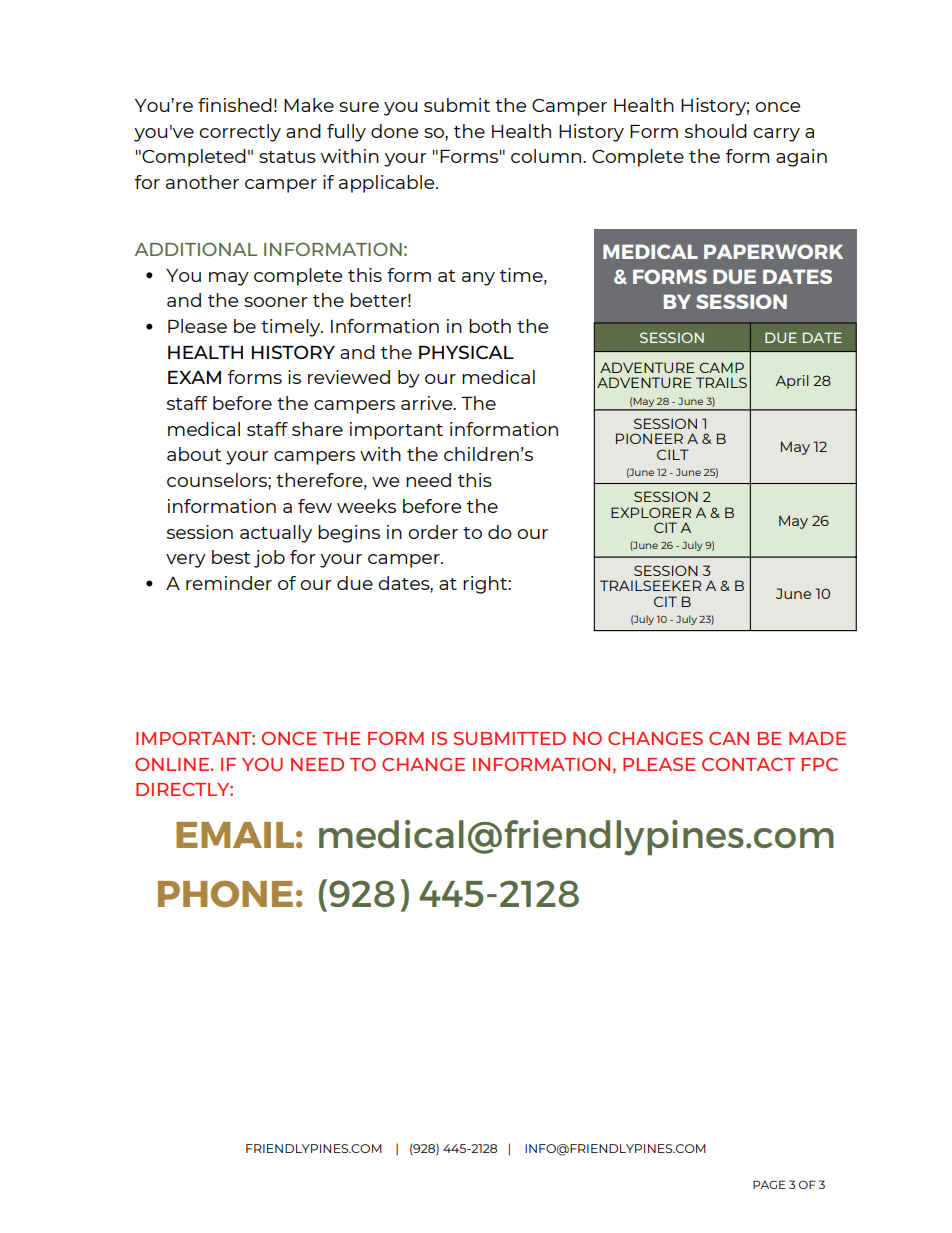  I want to click on CAN, so click(729, 738).
